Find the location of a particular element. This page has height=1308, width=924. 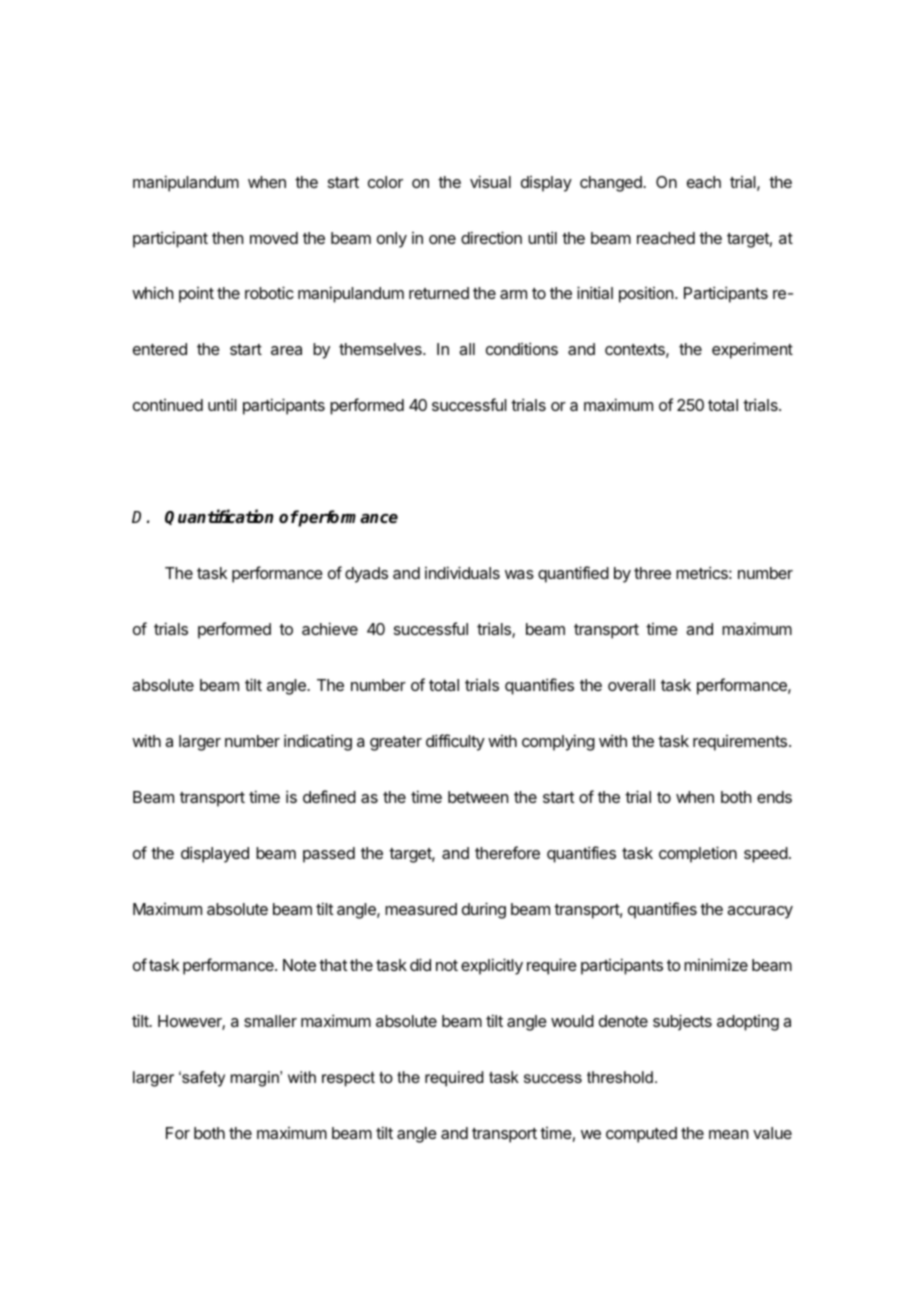

margin is located at coordinates (256, 1079).
